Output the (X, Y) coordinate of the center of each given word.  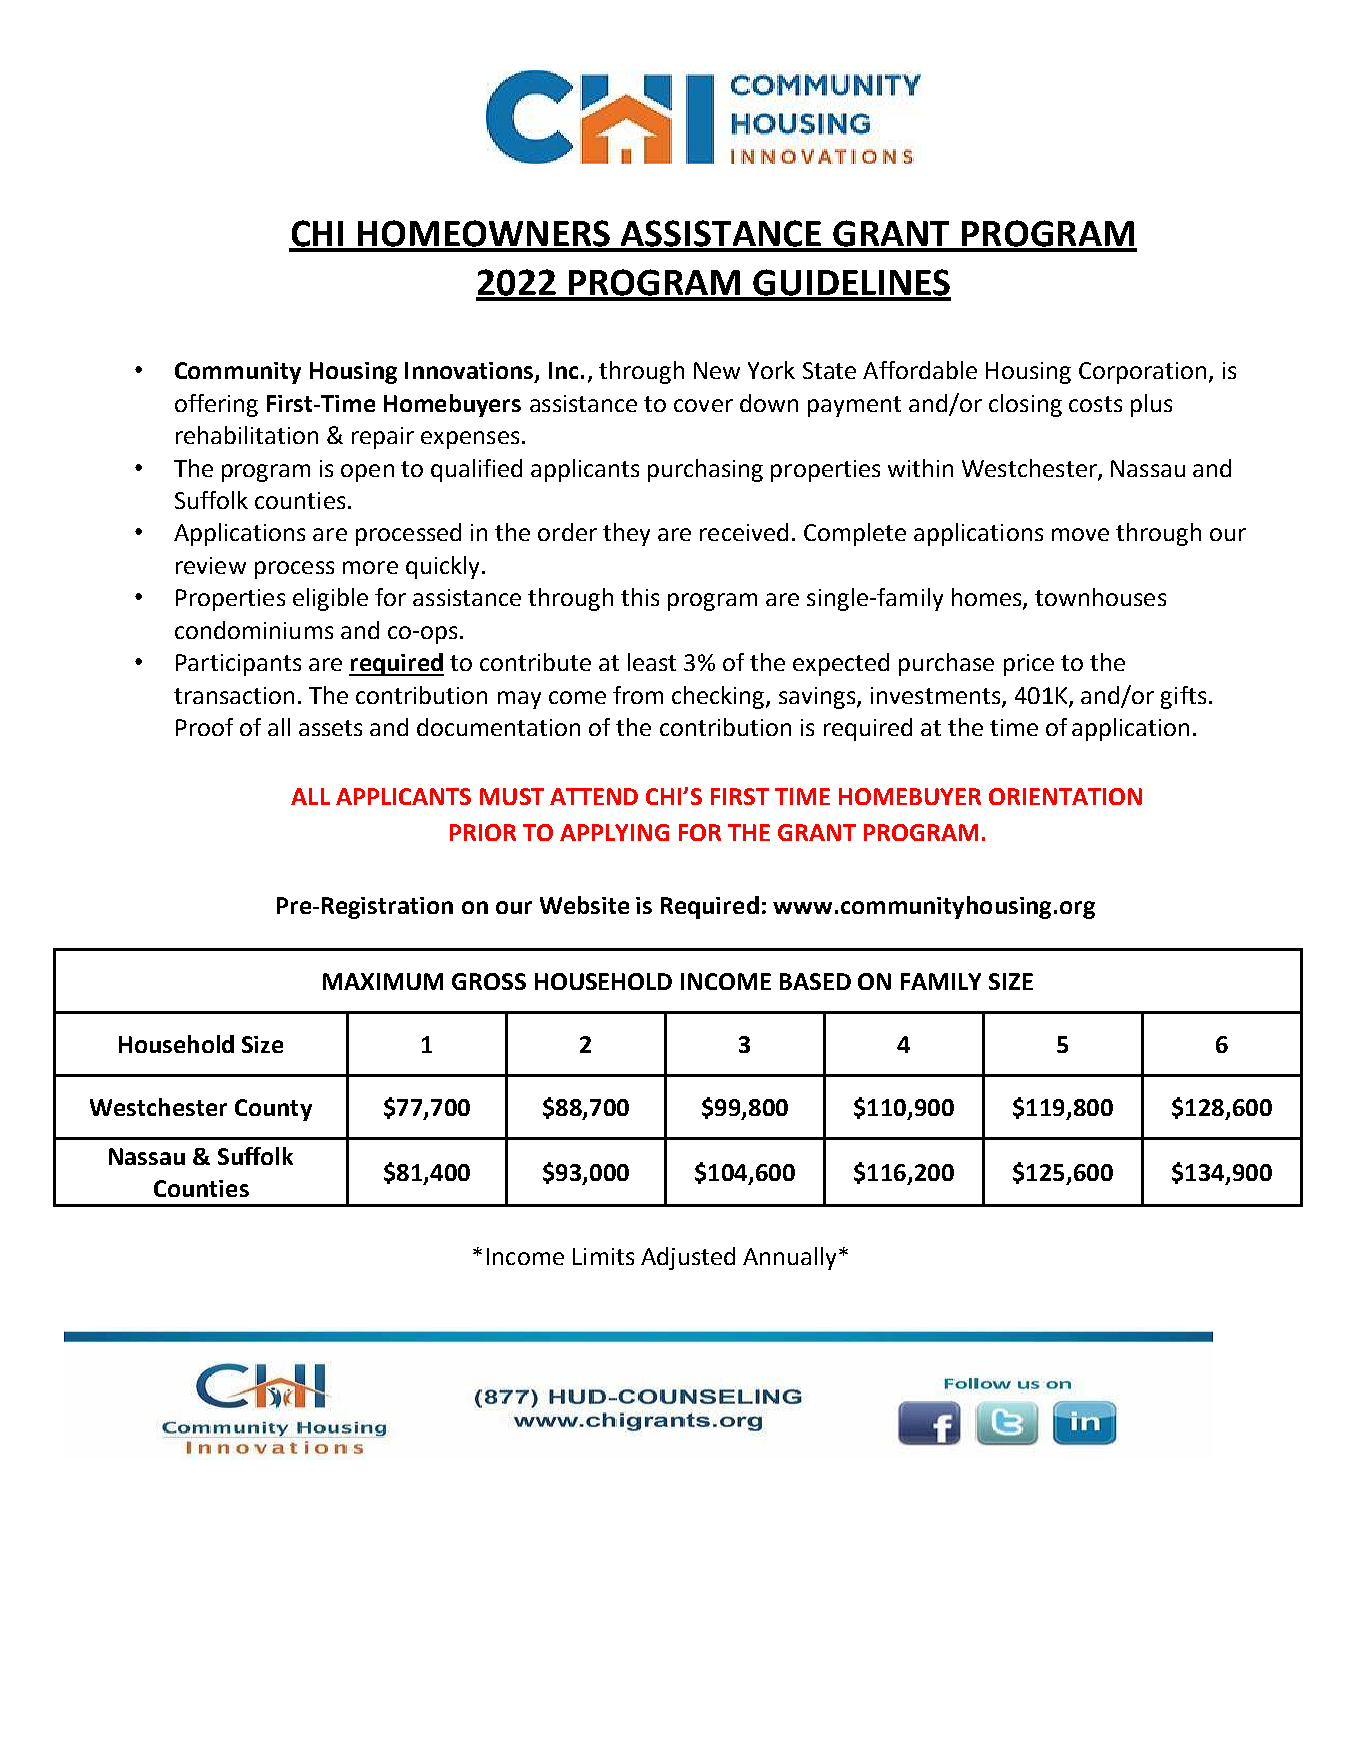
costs (1095, 404)
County (273, 1110)
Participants (238, 665)
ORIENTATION (1065, 796)
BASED (815, 981)
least (652, 662)
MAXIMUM (383, 981)
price (1029, 665)
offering (216, 405)
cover (703, 405)
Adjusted (688, 1258)
